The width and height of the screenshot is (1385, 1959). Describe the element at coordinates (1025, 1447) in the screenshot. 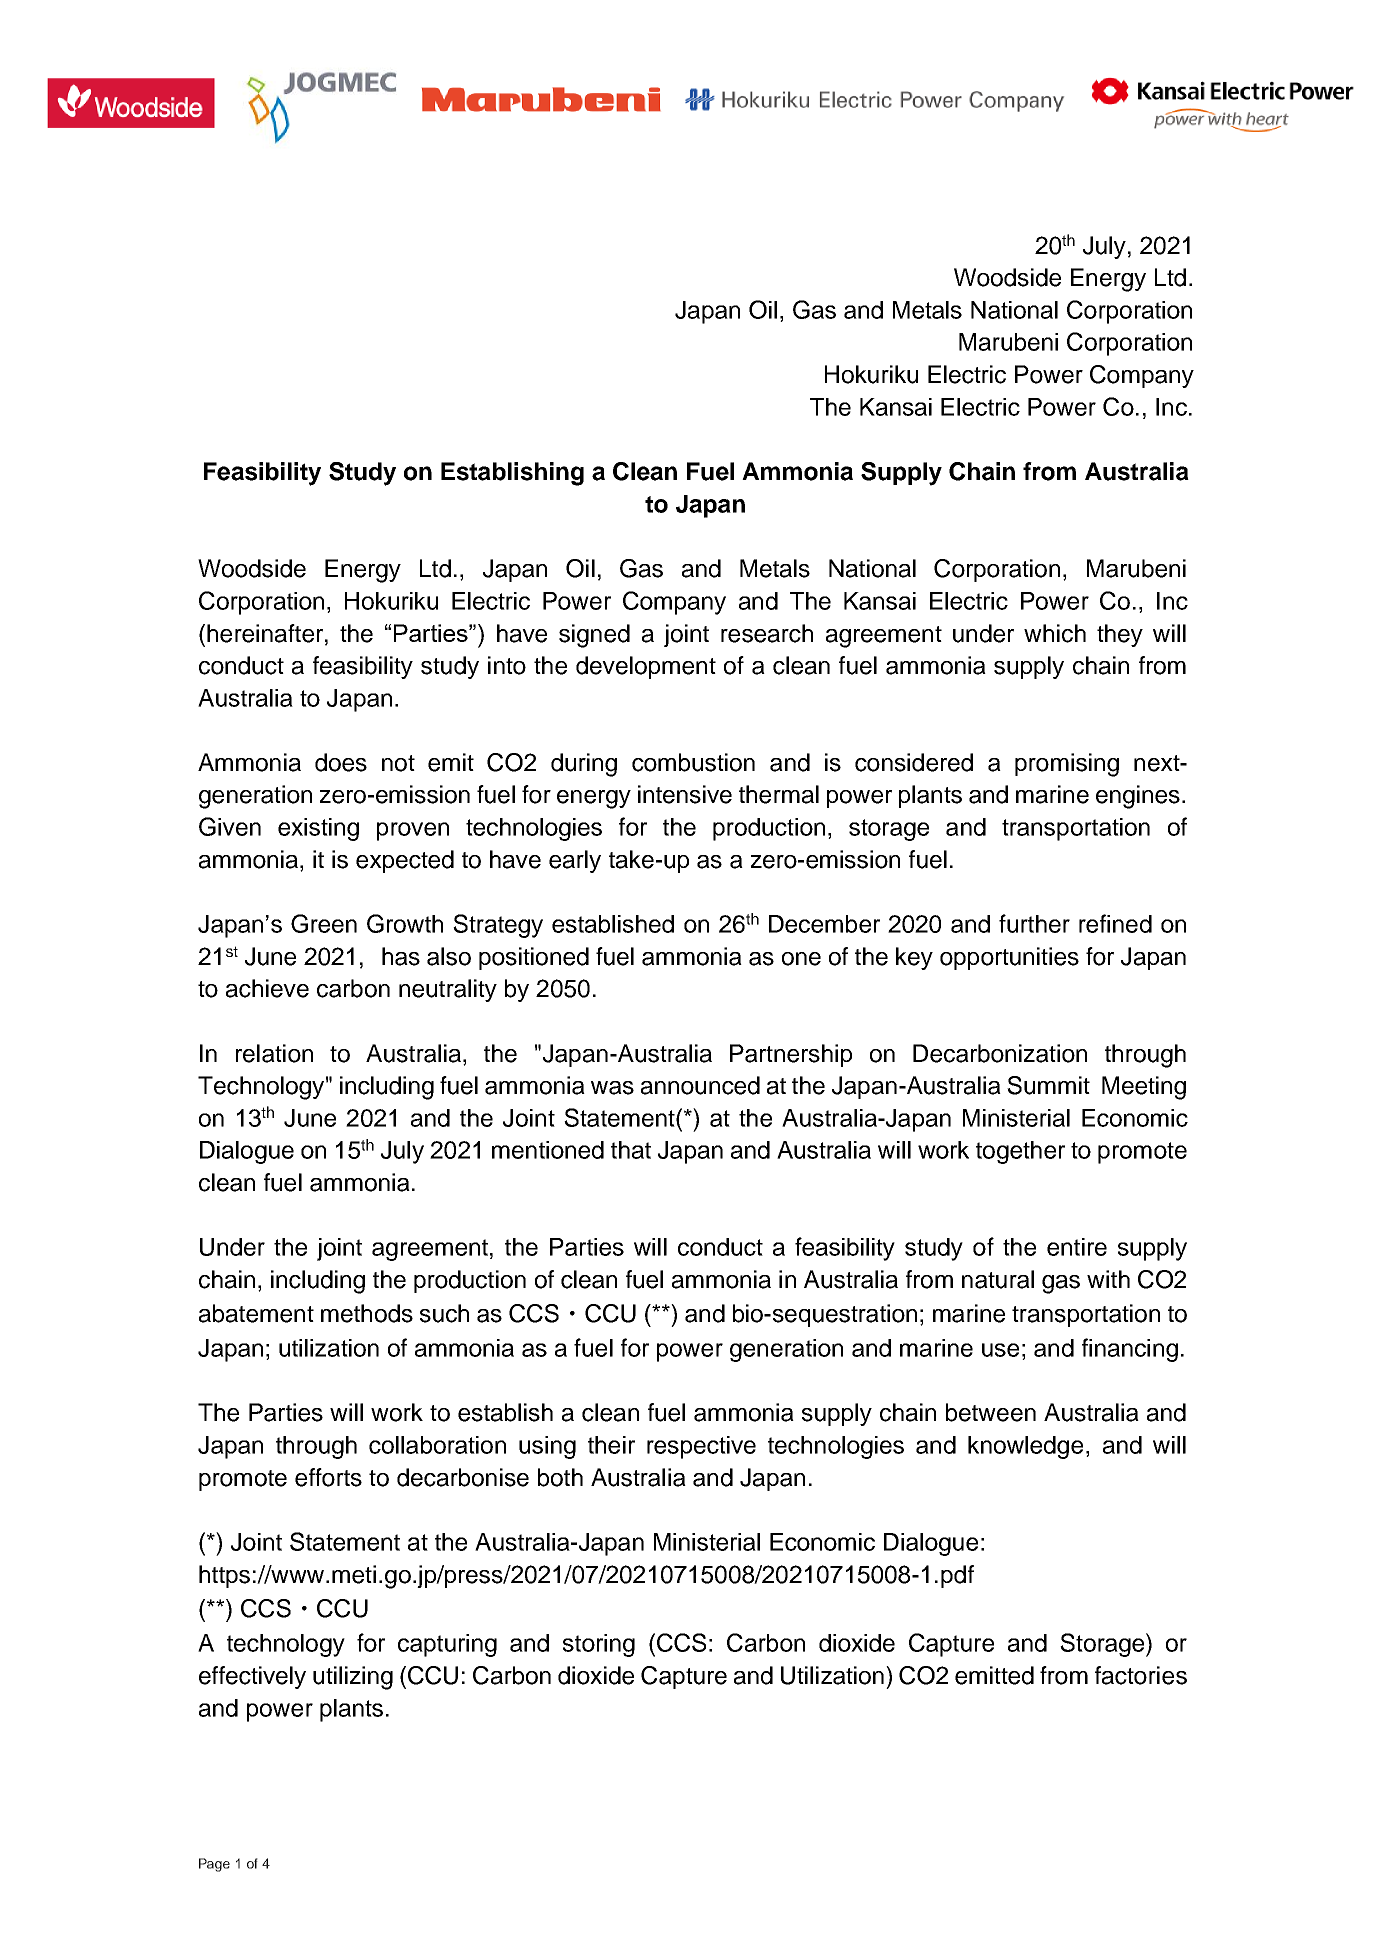

I see `knowledge` at that location.
